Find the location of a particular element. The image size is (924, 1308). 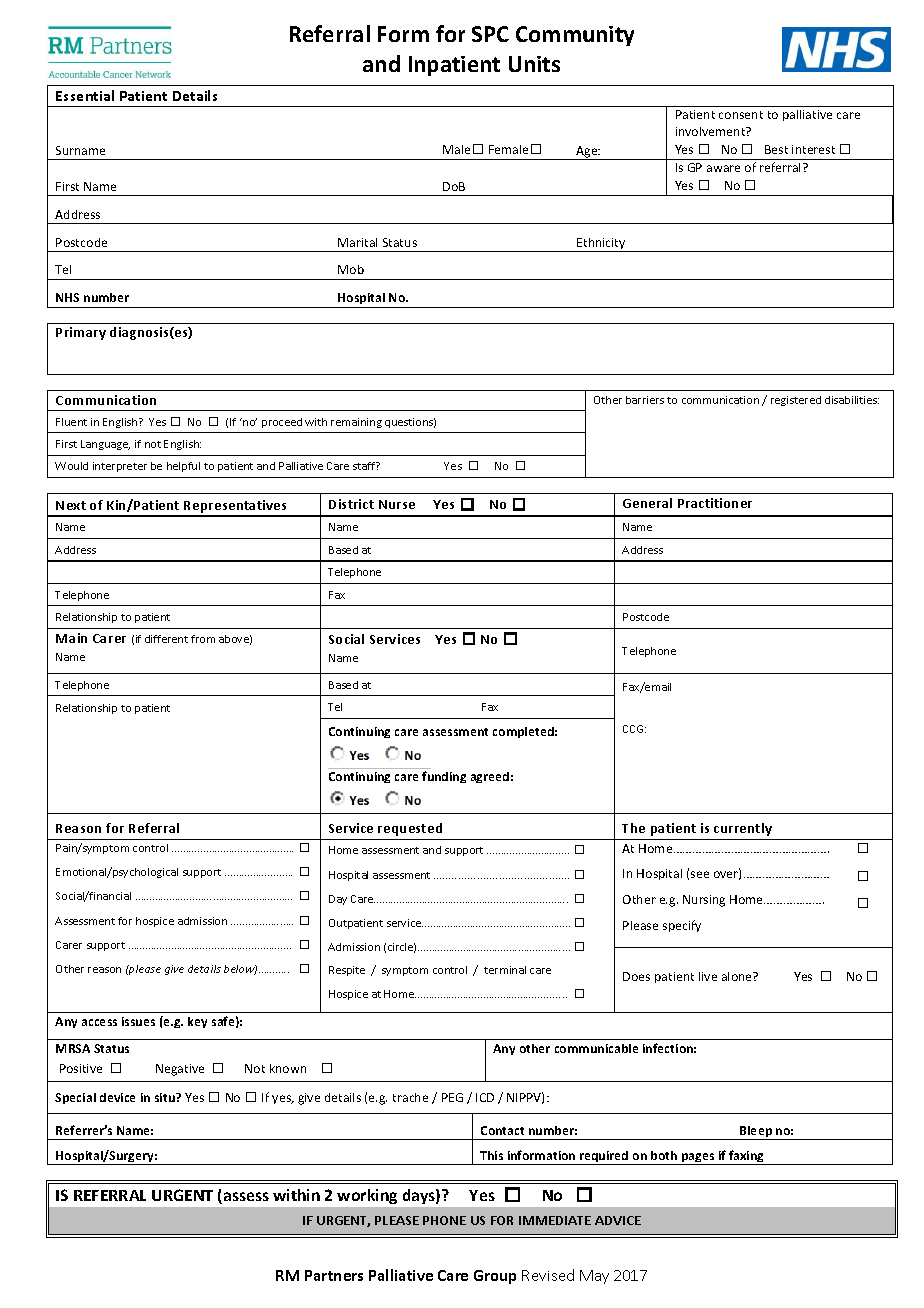

requested is located at coordinates (410, 829).
